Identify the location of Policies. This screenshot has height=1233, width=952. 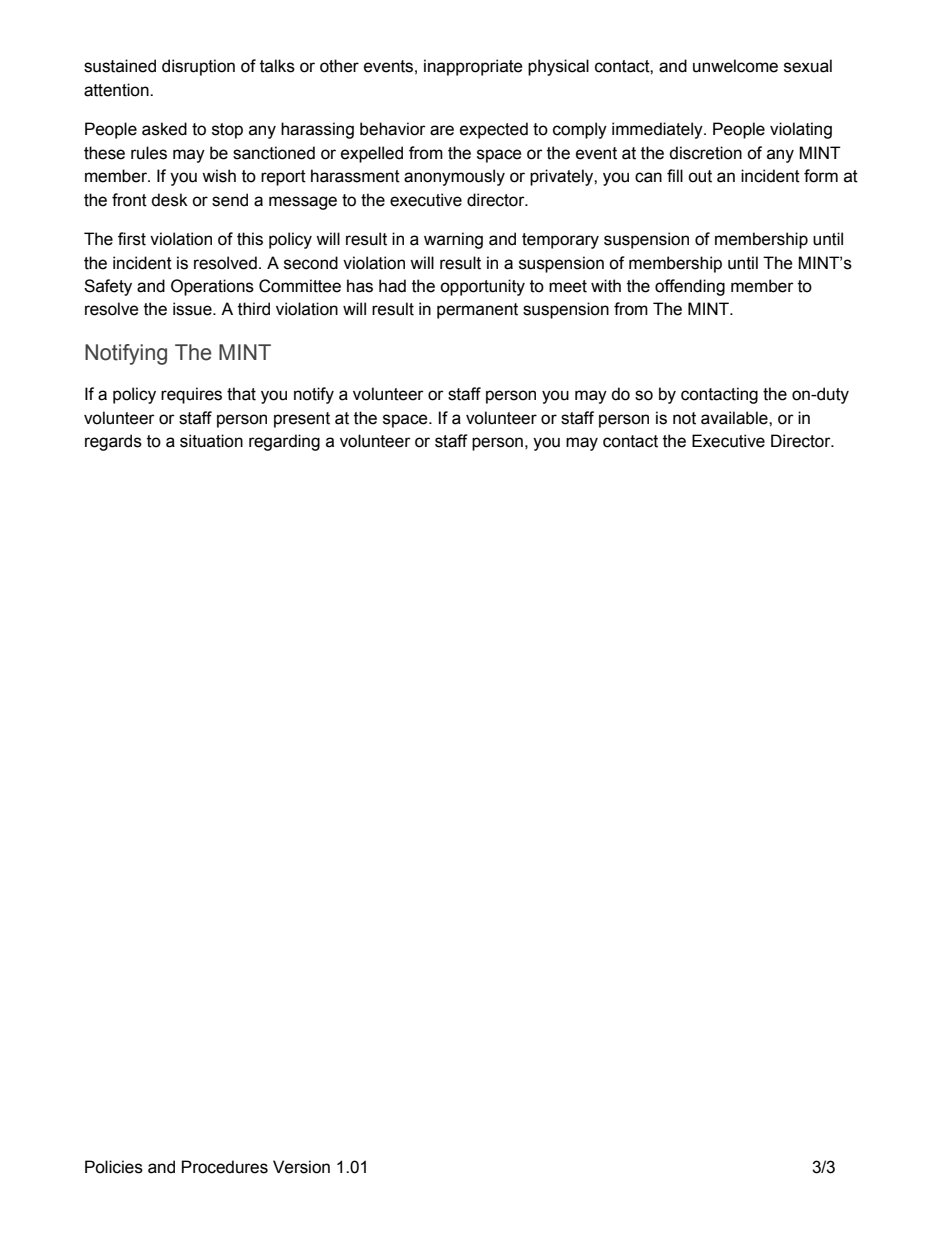
(114, 1167).
